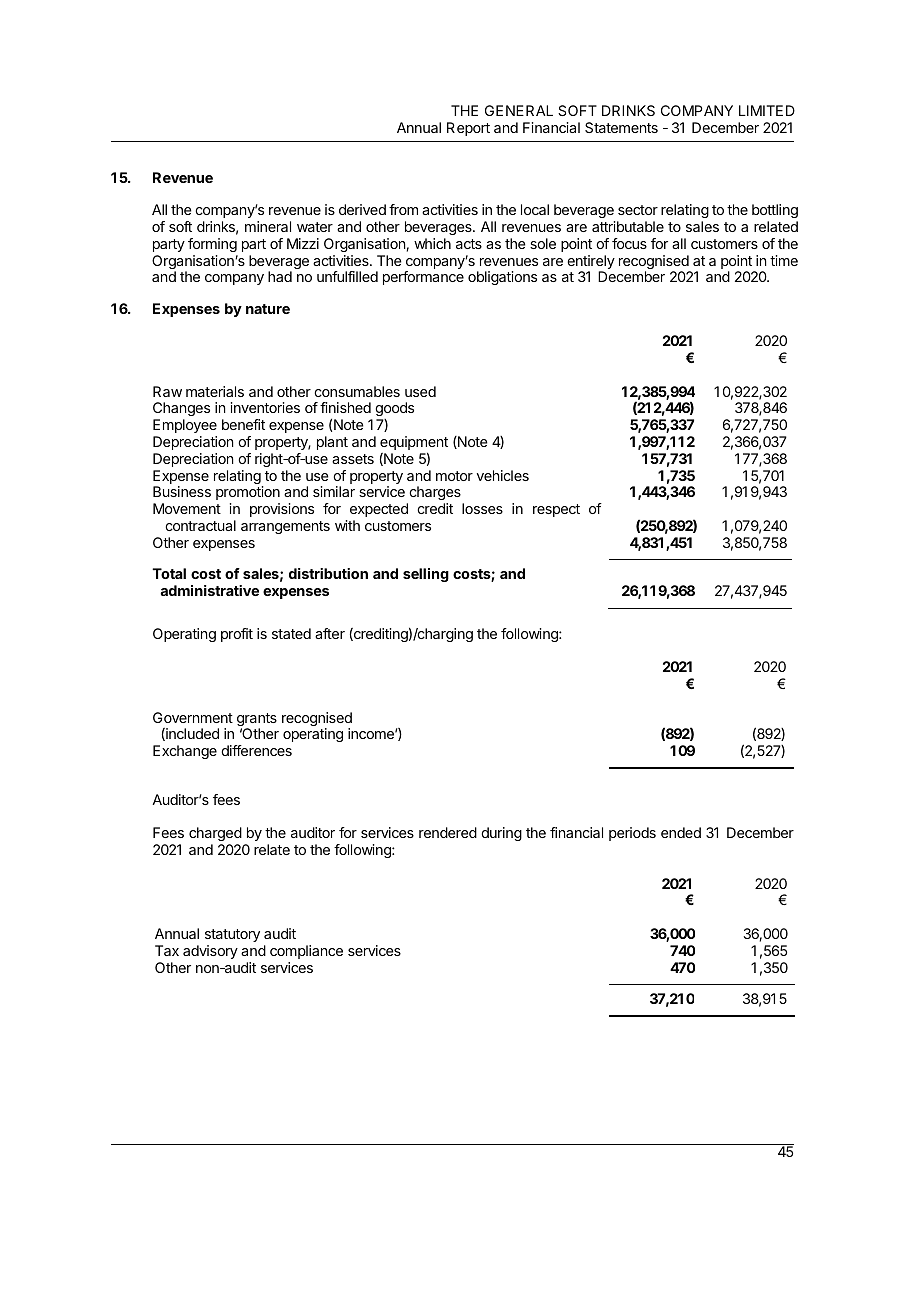  Describe the element at coordinates (268, 226) in the screenshot. I see `mineral` at that location.
